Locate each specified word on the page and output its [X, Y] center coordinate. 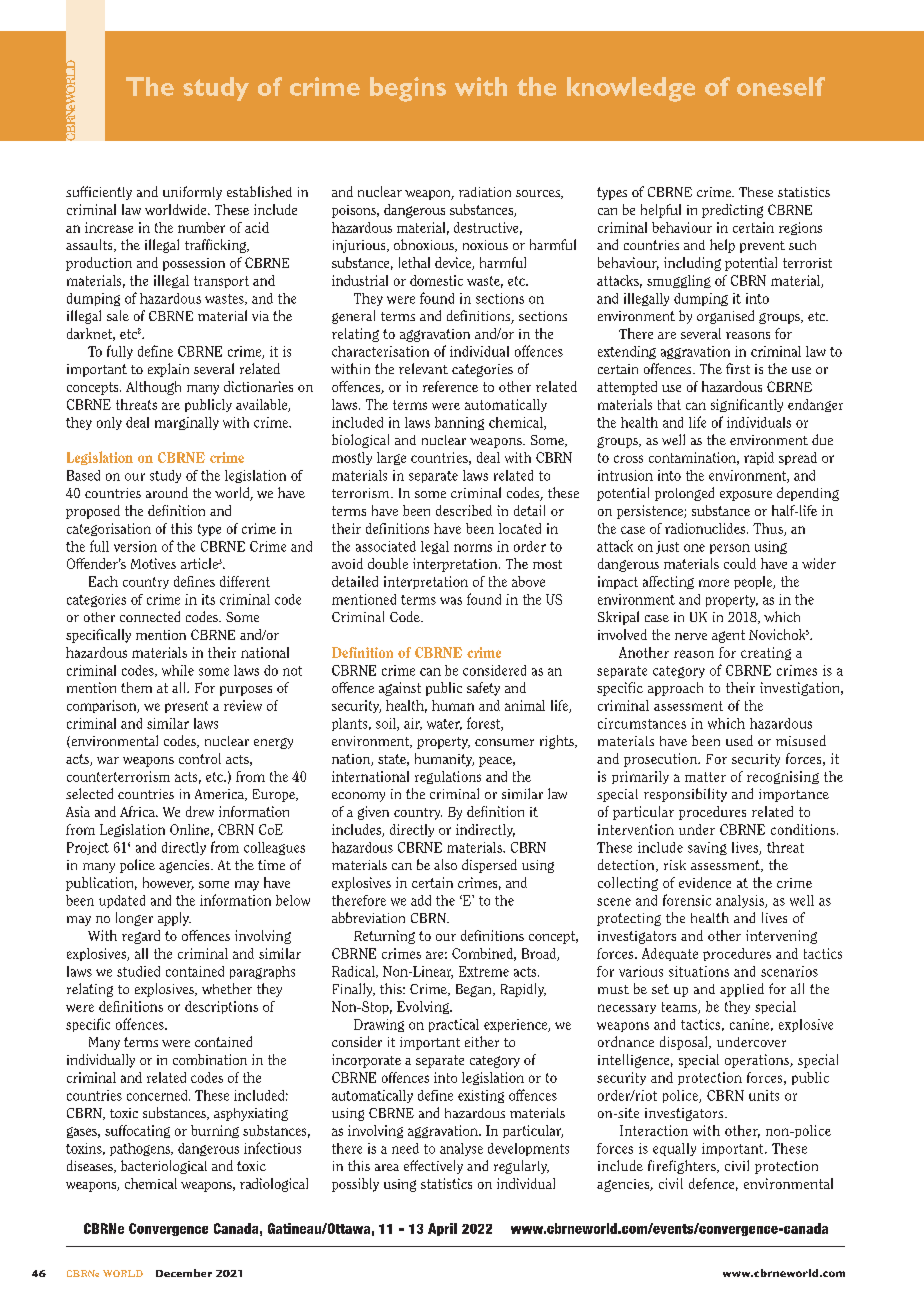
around [167, 492]
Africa [138, 811]
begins [408, 89]
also [445, 864]
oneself [781, 86]
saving [707, 848]
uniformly [192, 193]
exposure [746, 496]
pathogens [141, 1149]
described [464, 510]
